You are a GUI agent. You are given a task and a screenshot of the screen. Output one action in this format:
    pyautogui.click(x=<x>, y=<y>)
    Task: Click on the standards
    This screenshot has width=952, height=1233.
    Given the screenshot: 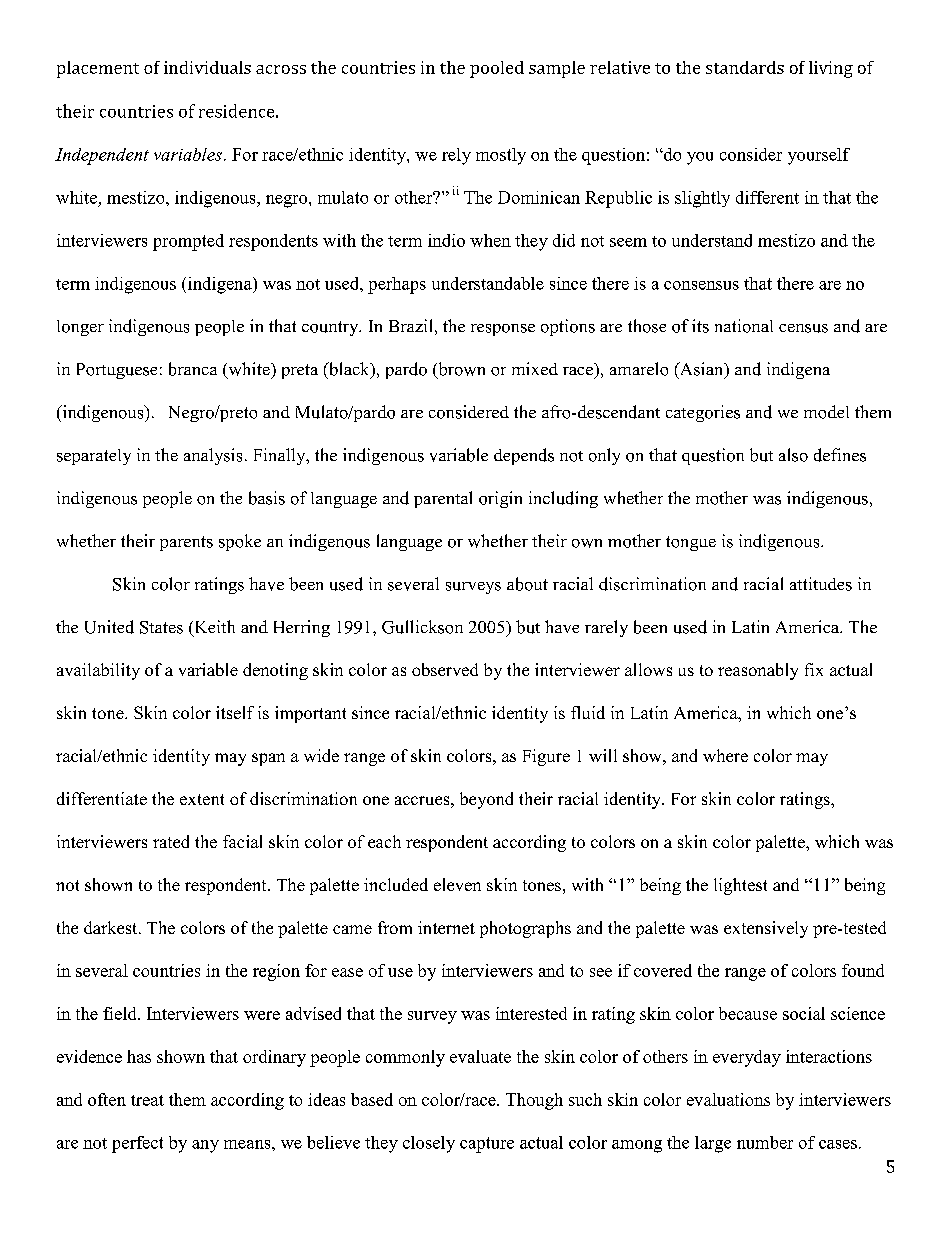 What is the action you would take?
    pyautogui.click(x=745, y=67)
